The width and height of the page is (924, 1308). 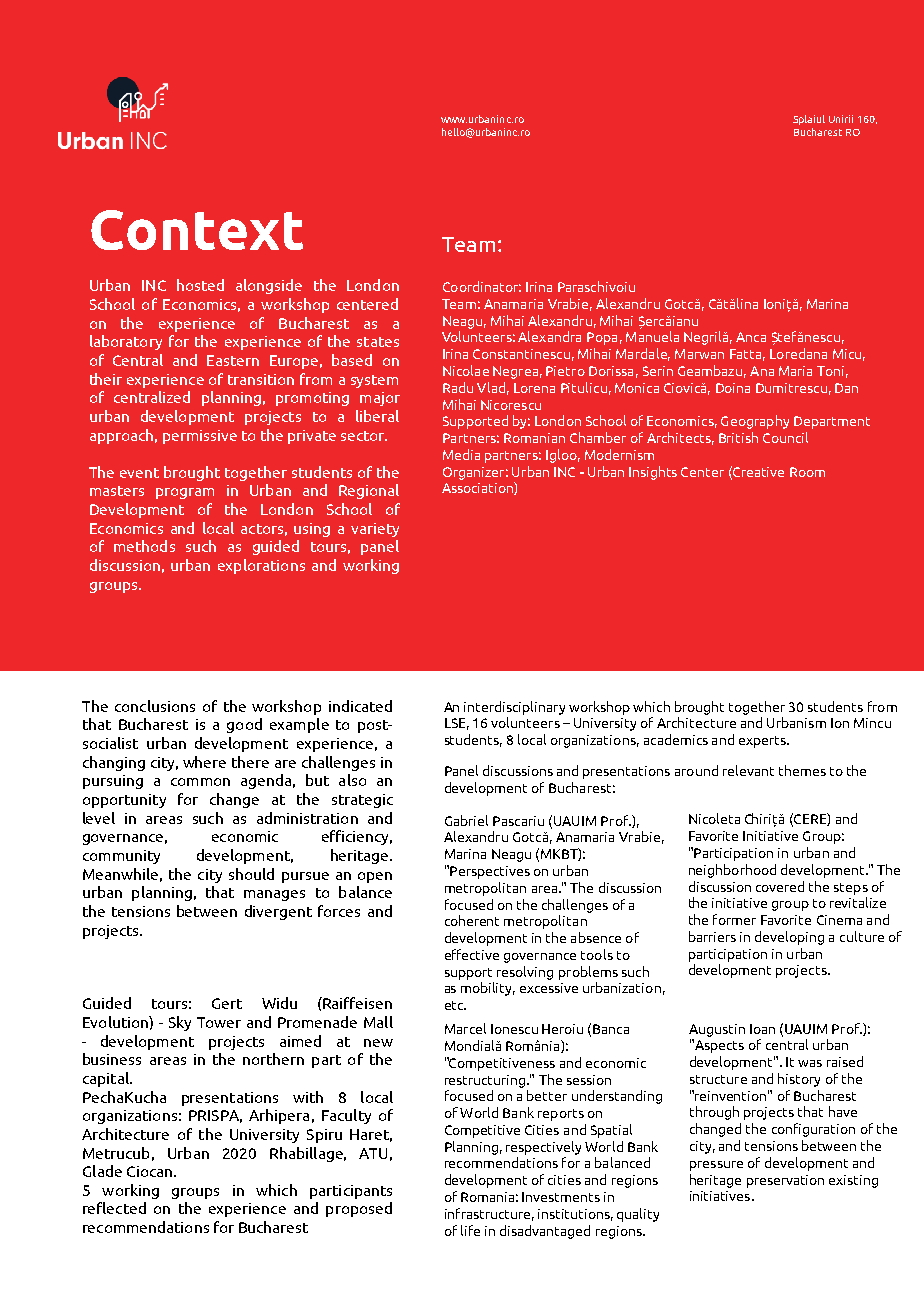 I want to click on should, so click(x=251, y=874).
